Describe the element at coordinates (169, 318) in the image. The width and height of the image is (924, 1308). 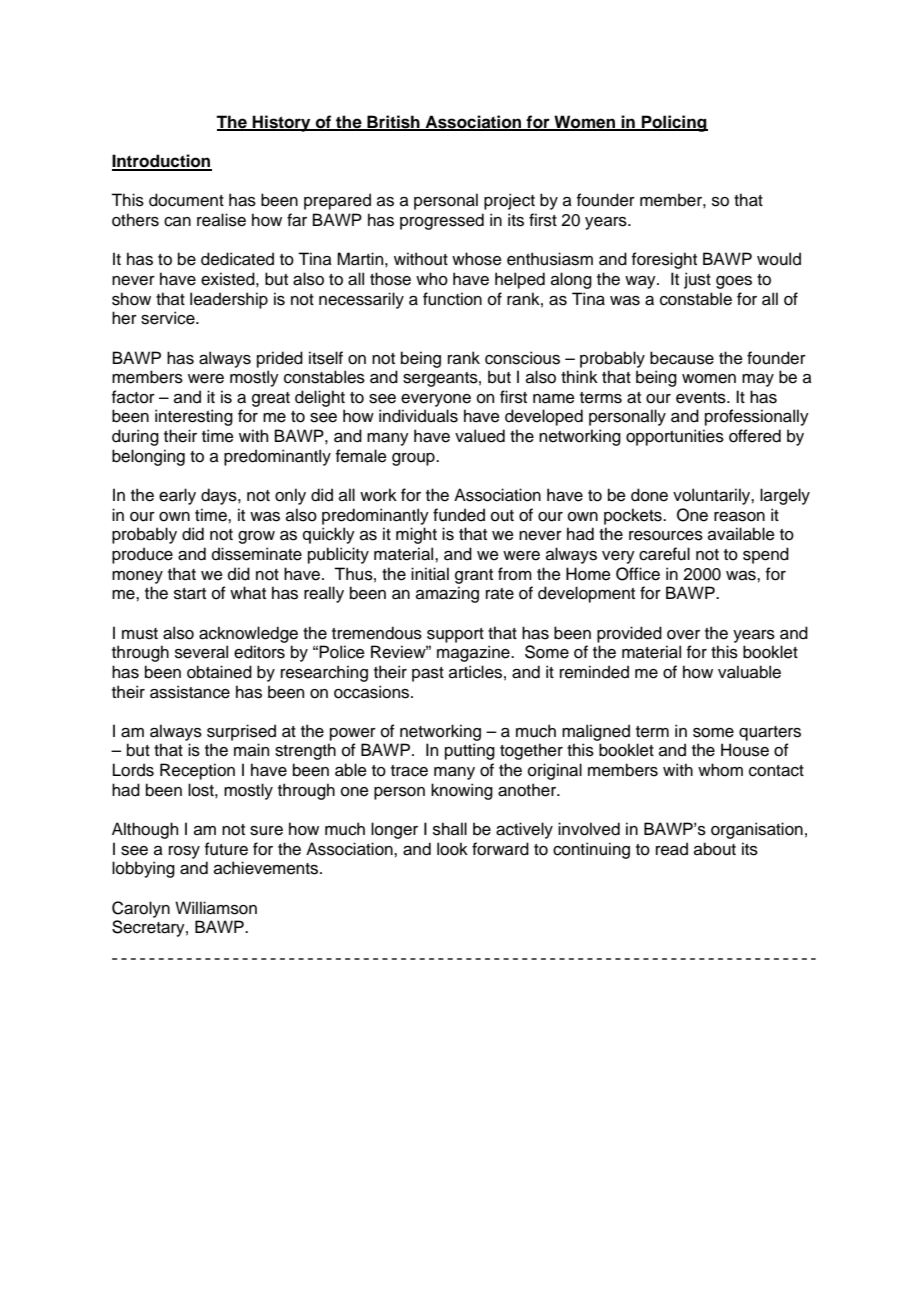
I see `service` at that location.
